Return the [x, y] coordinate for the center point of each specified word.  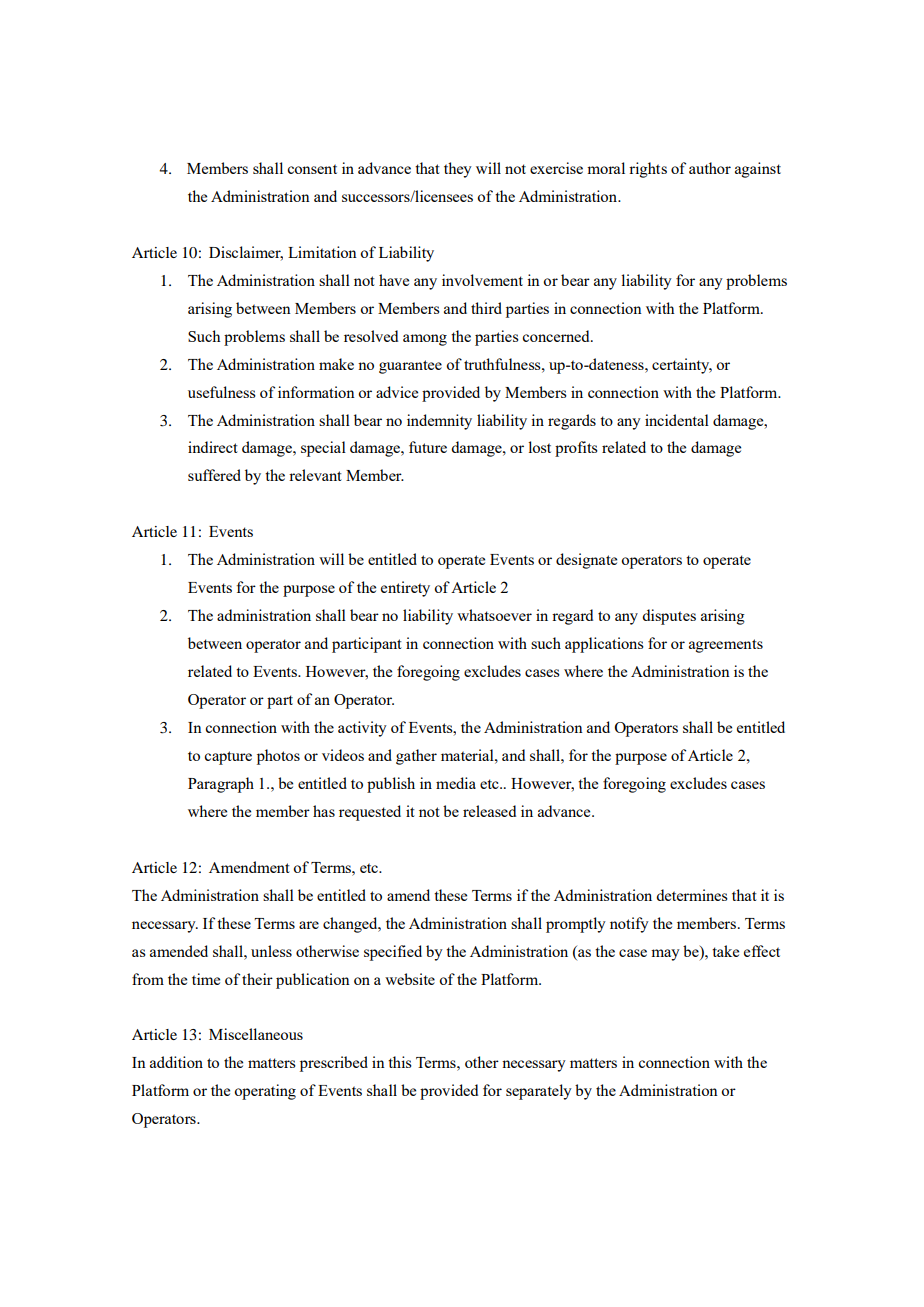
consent [312, 169]
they [458, 170]
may [665, 955]
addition [176, 1062]
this [400, 1062]
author [710, 168]
